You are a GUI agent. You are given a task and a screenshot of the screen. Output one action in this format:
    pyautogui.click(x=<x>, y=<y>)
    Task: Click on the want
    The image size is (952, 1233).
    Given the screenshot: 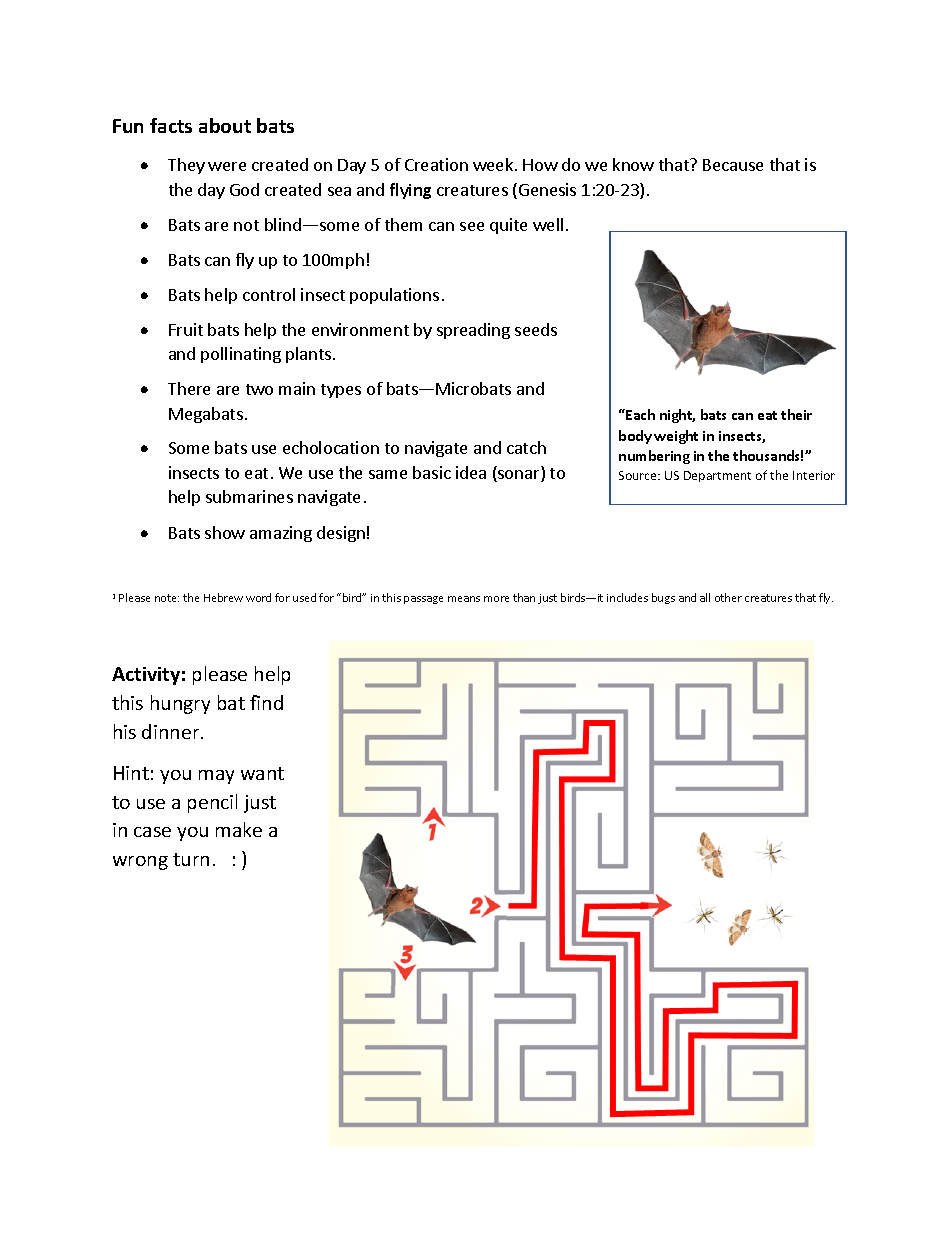 What is the action you would take?
    pyautogui.click(x=262, y=773)
